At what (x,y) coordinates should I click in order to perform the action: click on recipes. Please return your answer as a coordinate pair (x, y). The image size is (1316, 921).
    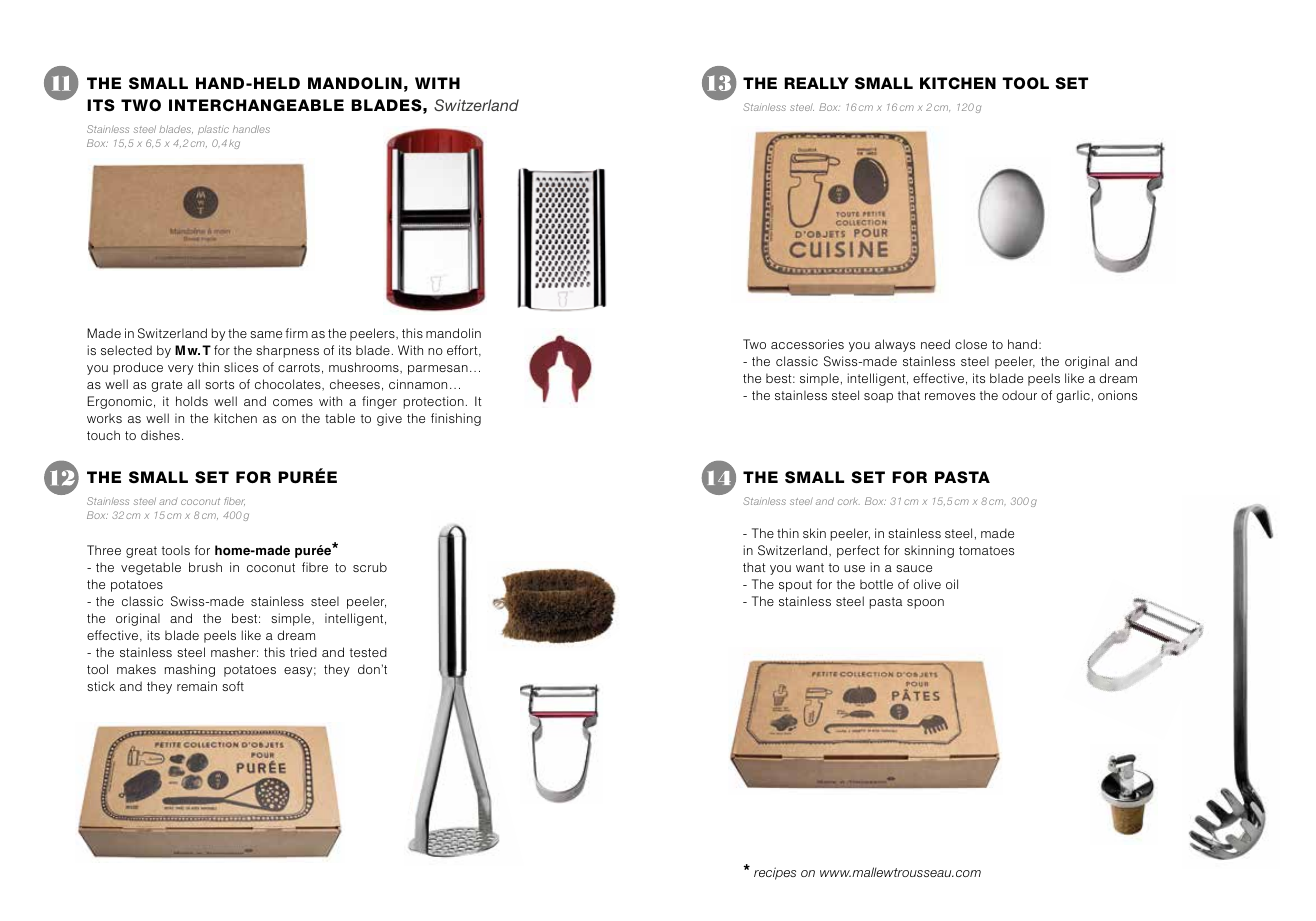
    Looking at the image, I should click on (775, 873).
